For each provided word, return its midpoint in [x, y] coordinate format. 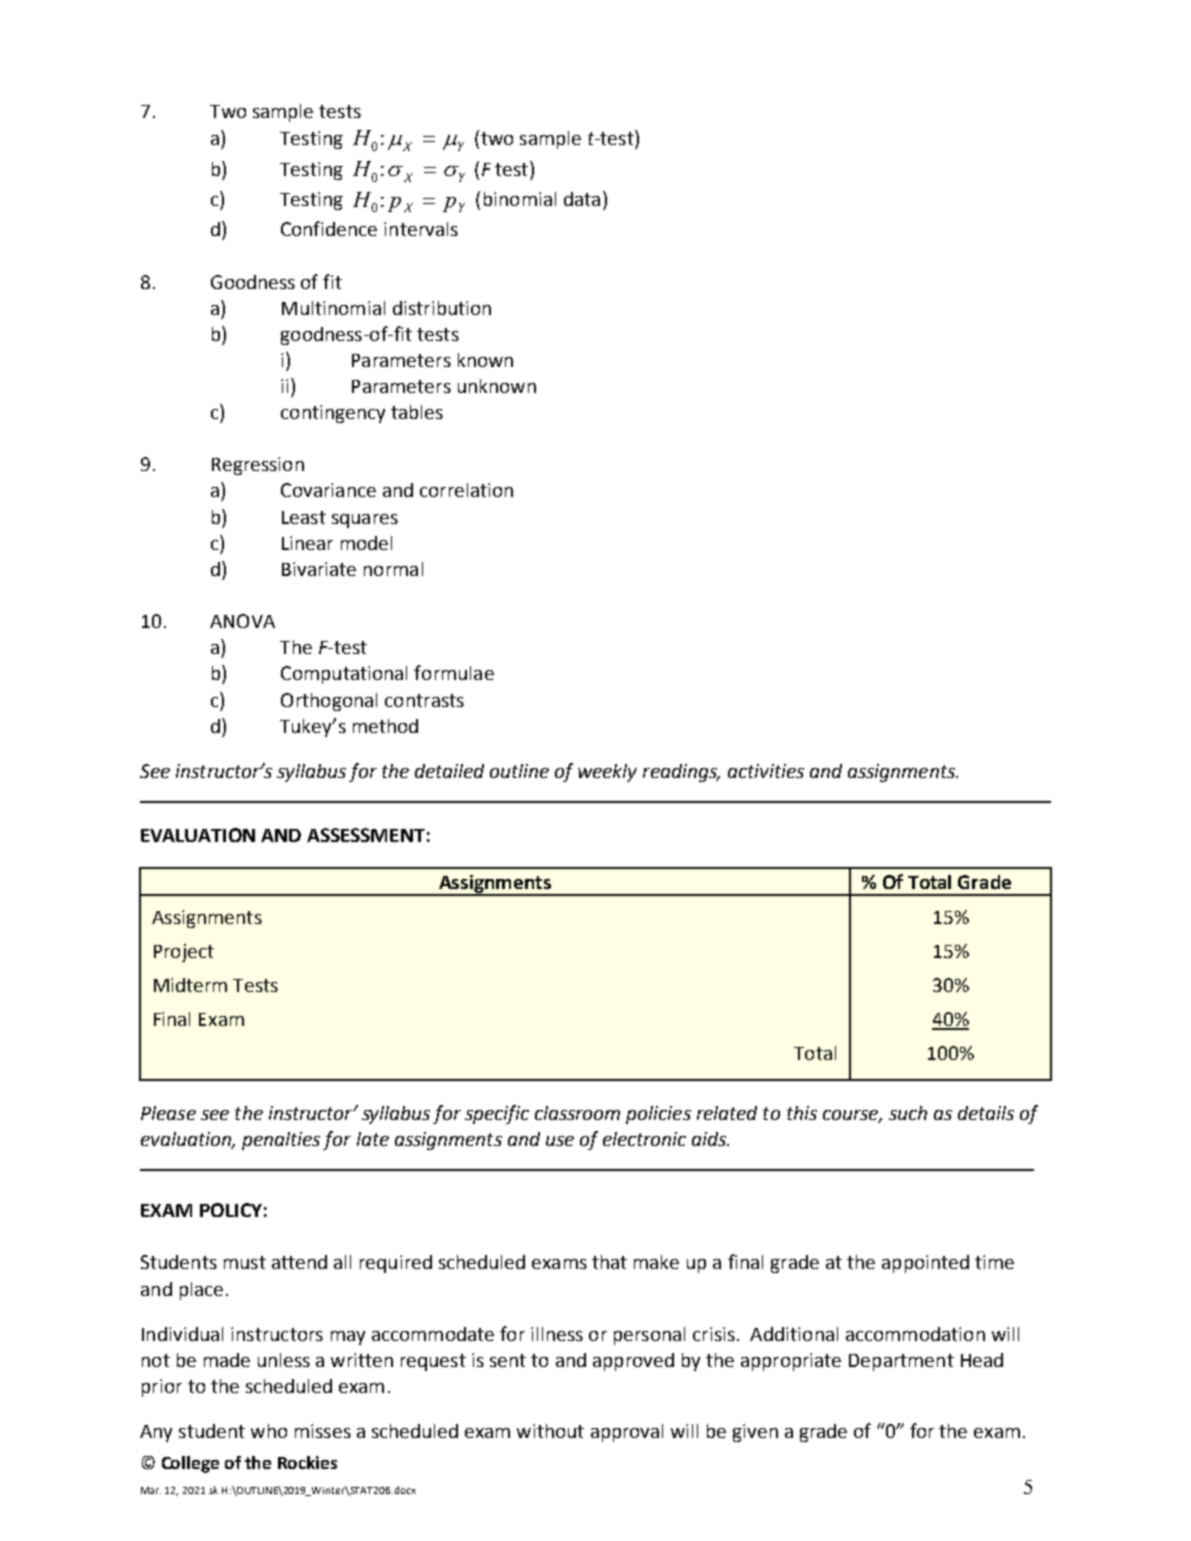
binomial [520, 199]
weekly [607, 773]
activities [766, 771]
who [269, 1431]
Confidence [329, 228]
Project [184, 953]
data [582, 199]
